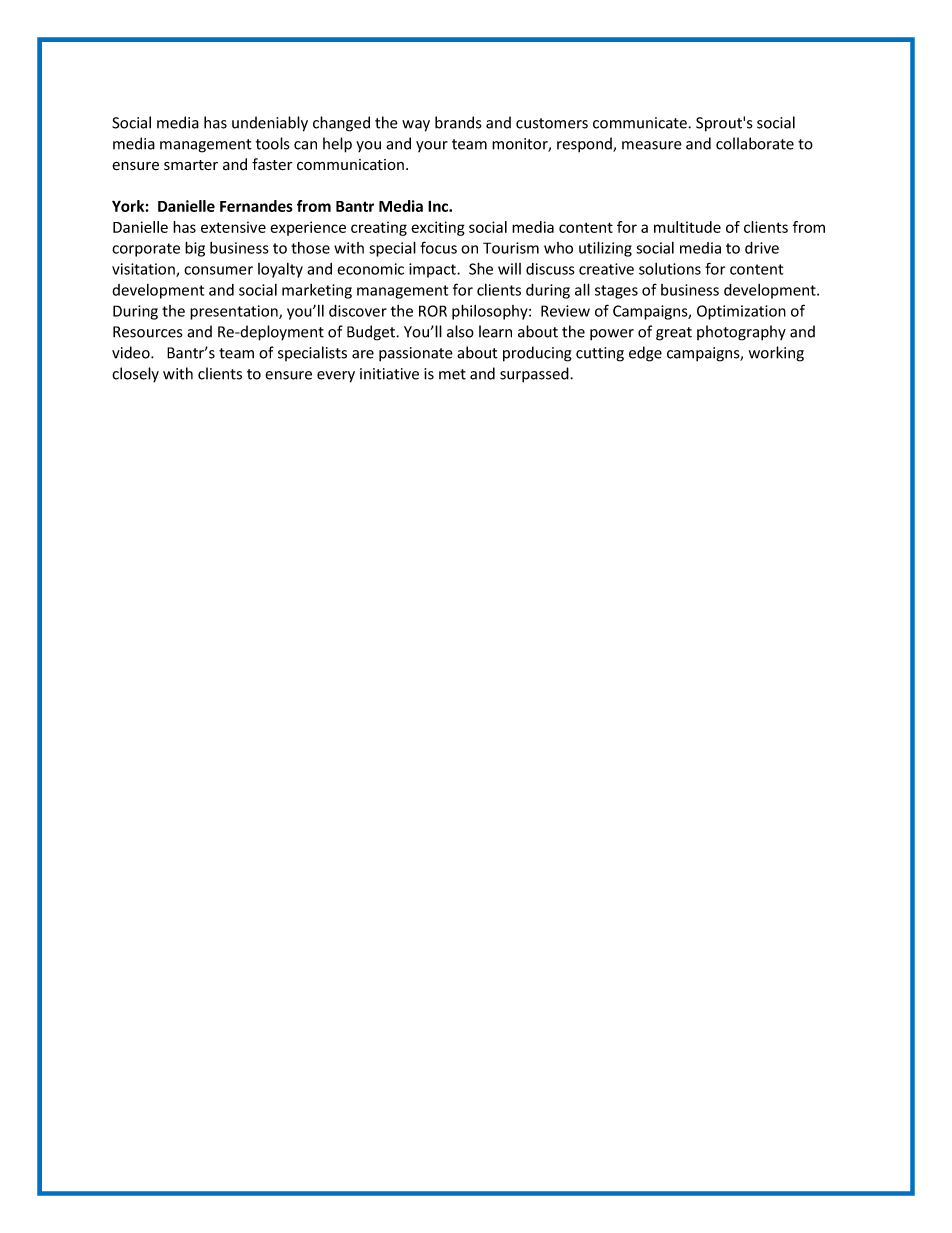 This screenshot has width=952, height=1233. What do you see at coordinates (135, 375) in the screenshot?
I see `closely` at bounding box center [135, 375].
